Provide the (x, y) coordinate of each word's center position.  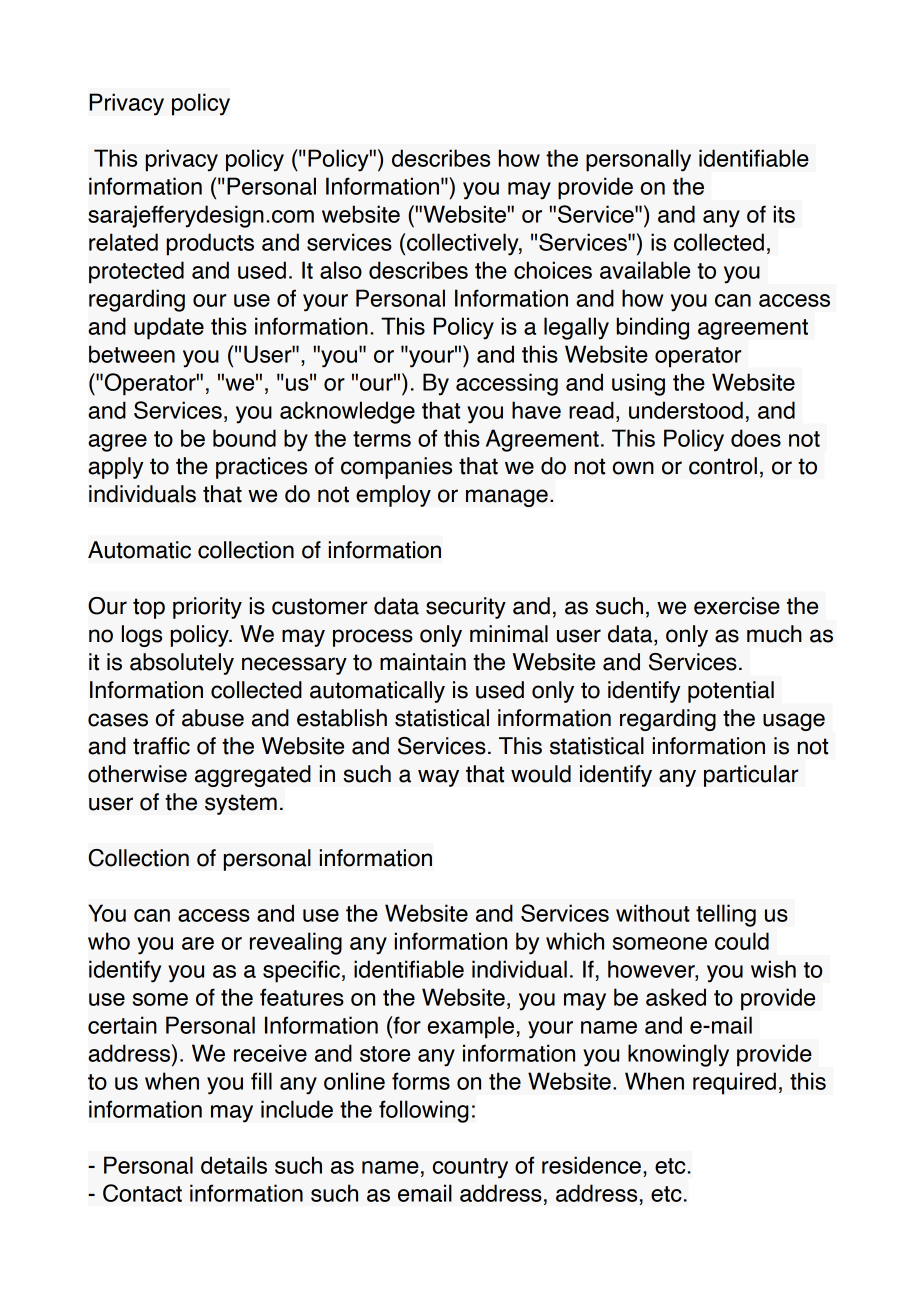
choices (553, 270)
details (234, 1165)
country (470, 1168)
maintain (423, 662)
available (645, 270)
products (210, 244)
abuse (213, 718)
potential (731, 692)
